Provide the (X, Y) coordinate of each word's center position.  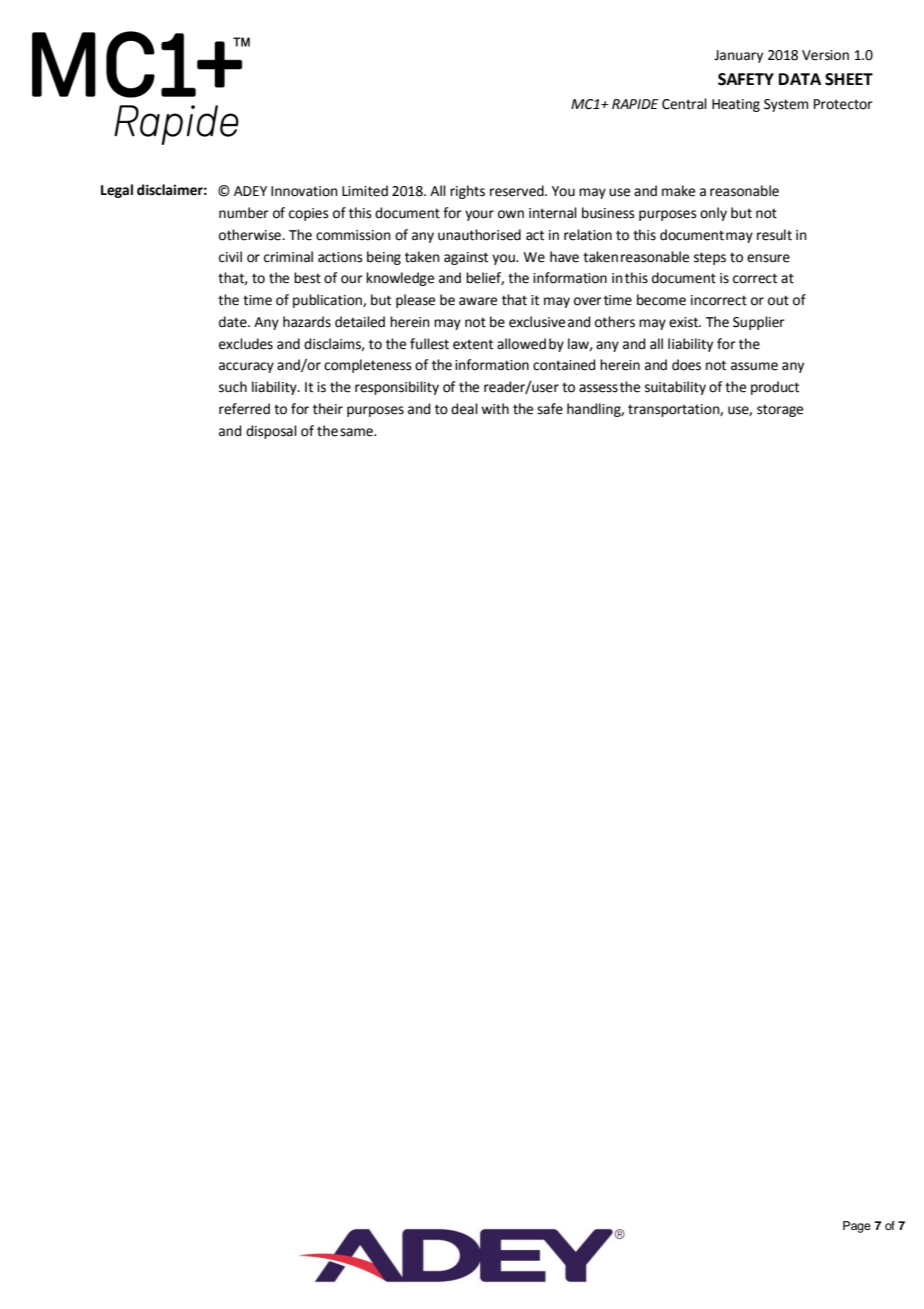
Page (857, 1227)
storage (780, 410)
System (786, 105)
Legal (117, 191)
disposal (271, 432)
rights (467, 192)
